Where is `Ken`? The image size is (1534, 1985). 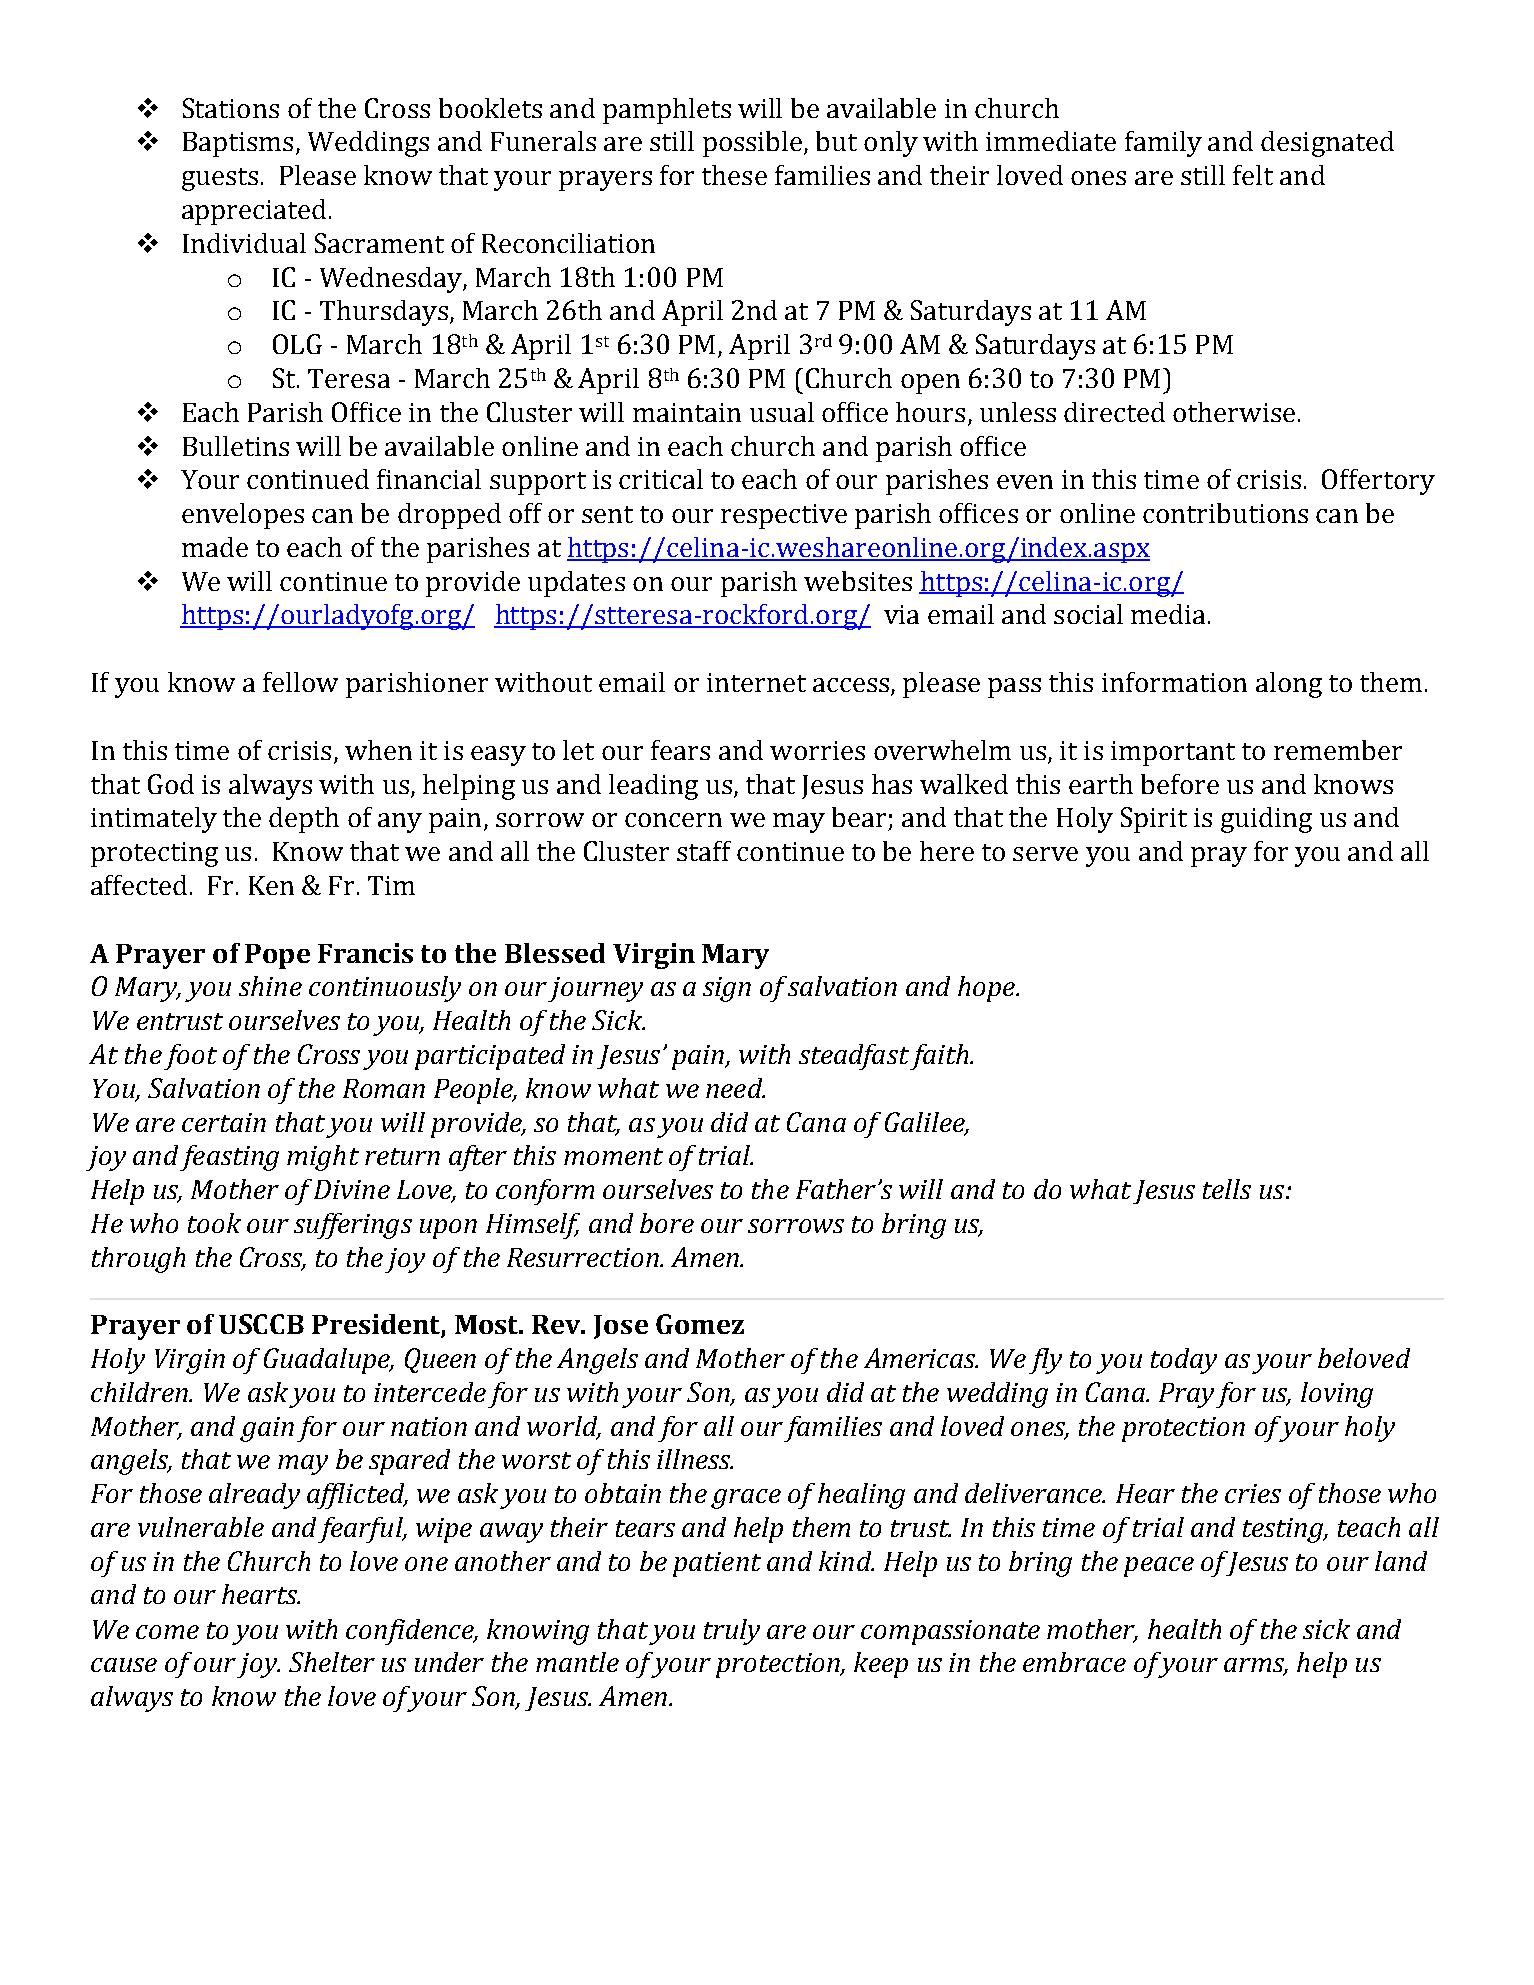
Ken is located at coordinates (271, 885).
